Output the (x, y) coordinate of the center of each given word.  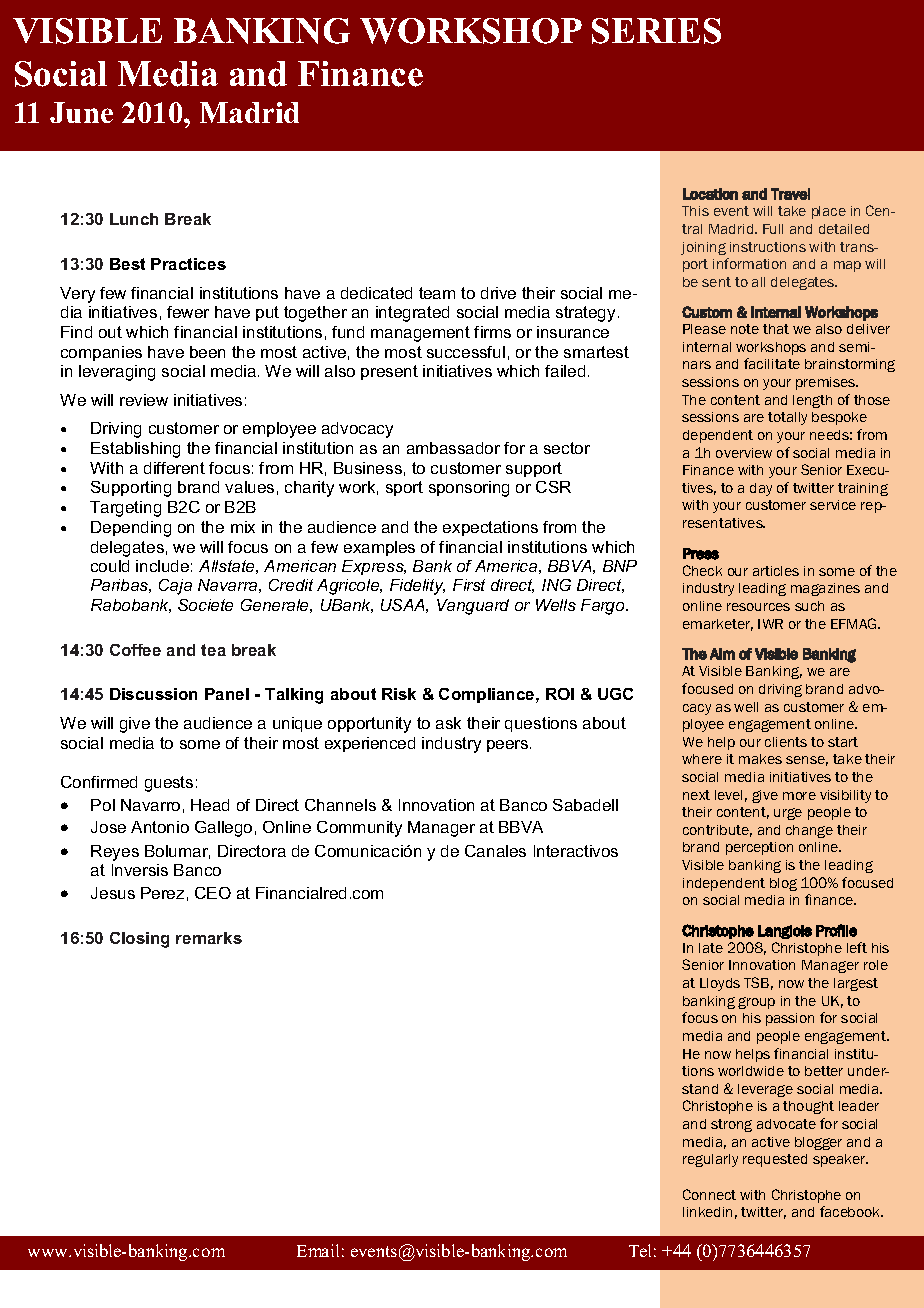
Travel (790, 194)
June (81, 112)
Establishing (135, 450)
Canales (495, 851)
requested (775, 1160)
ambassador (453, 448)
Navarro (150, 805)
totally (787, 418)
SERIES (656, 31)
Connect (709, 1194)
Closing (139, 940)
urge (788, 814)
